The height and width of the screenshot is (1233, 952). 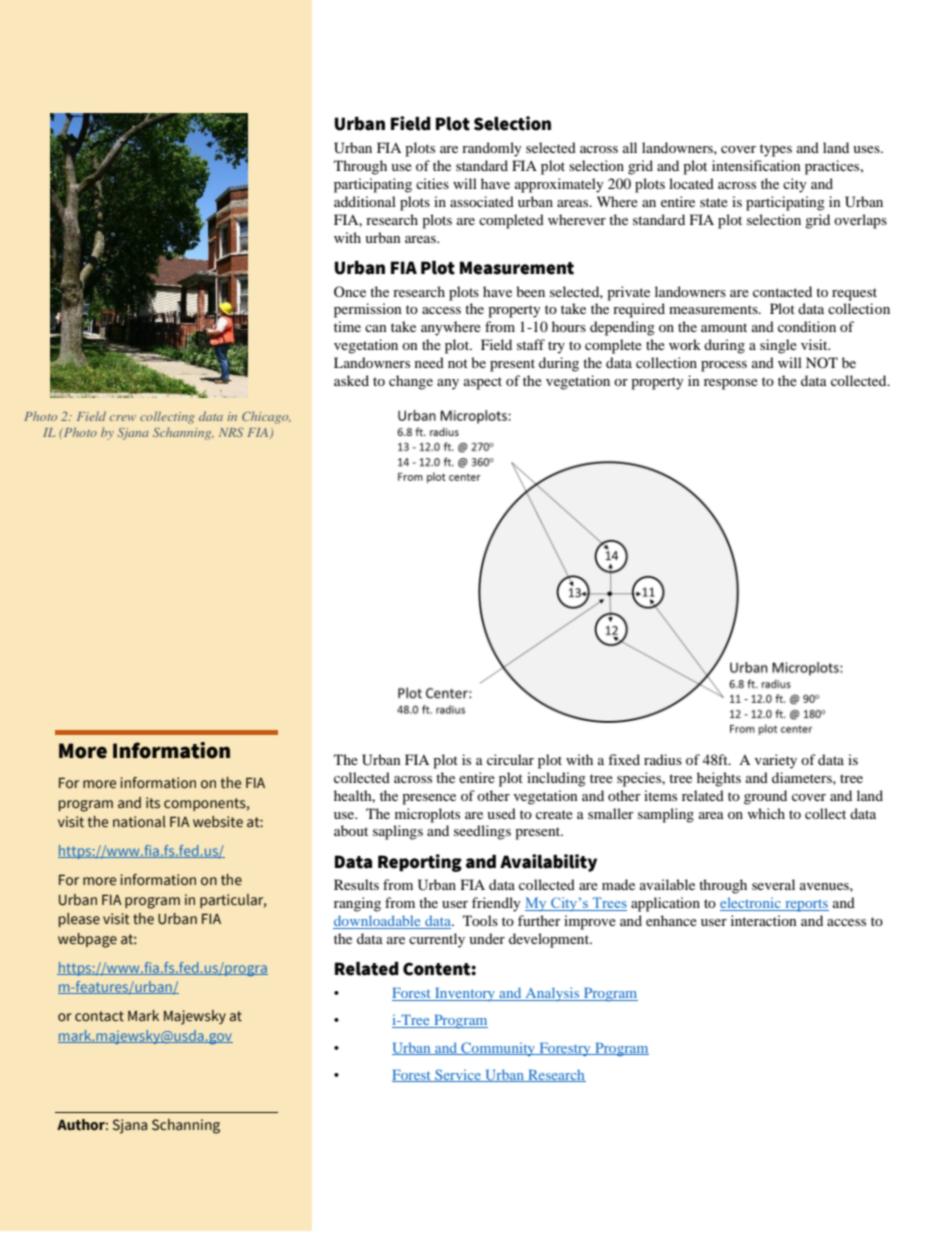 What do you see at coordinates (432, 183) in the screenshot?
I see `cities` at bounding box center [432, 183].
